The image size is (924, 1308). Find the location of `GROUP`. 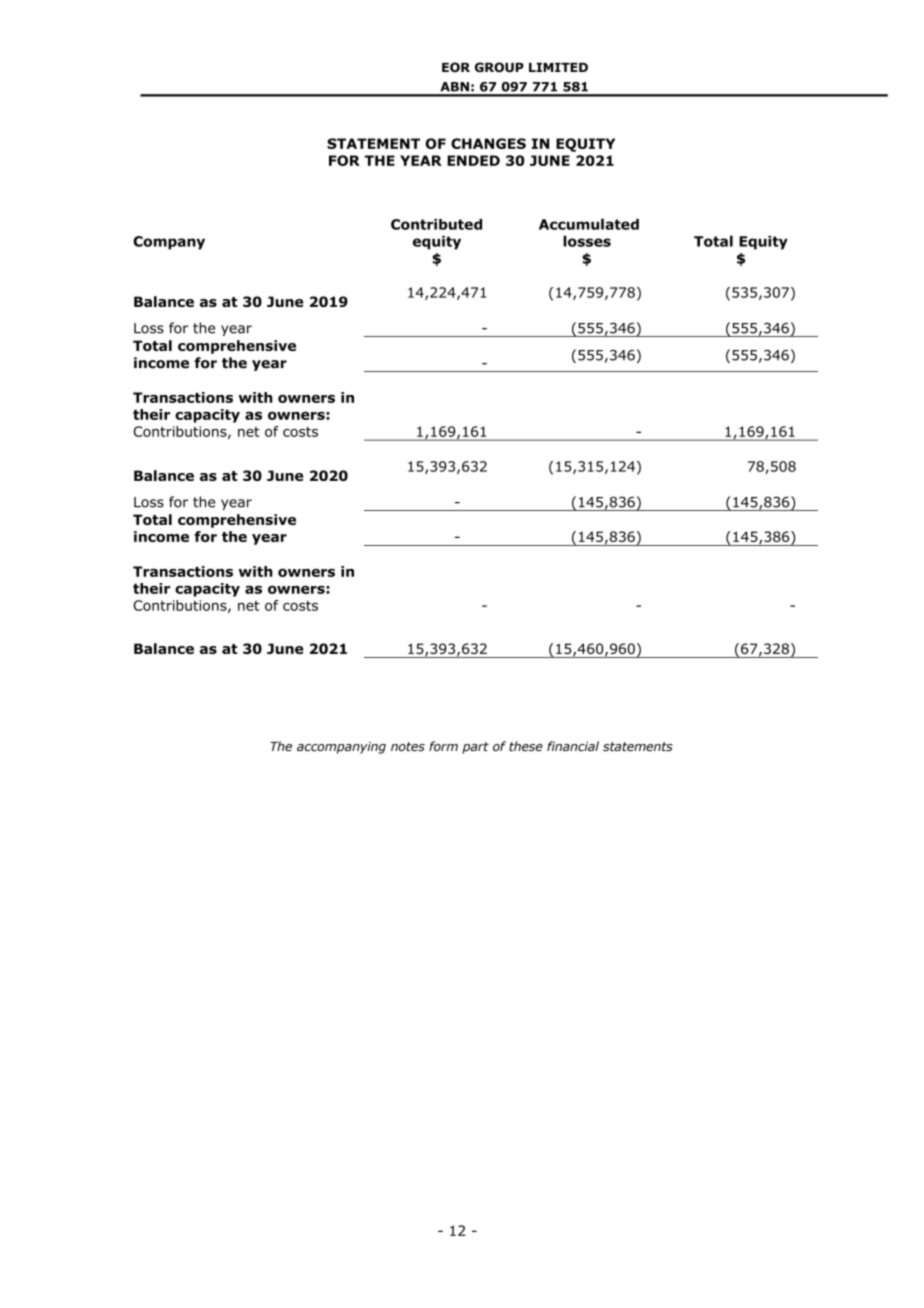

GROUP is located at coordinates (499, 67).
